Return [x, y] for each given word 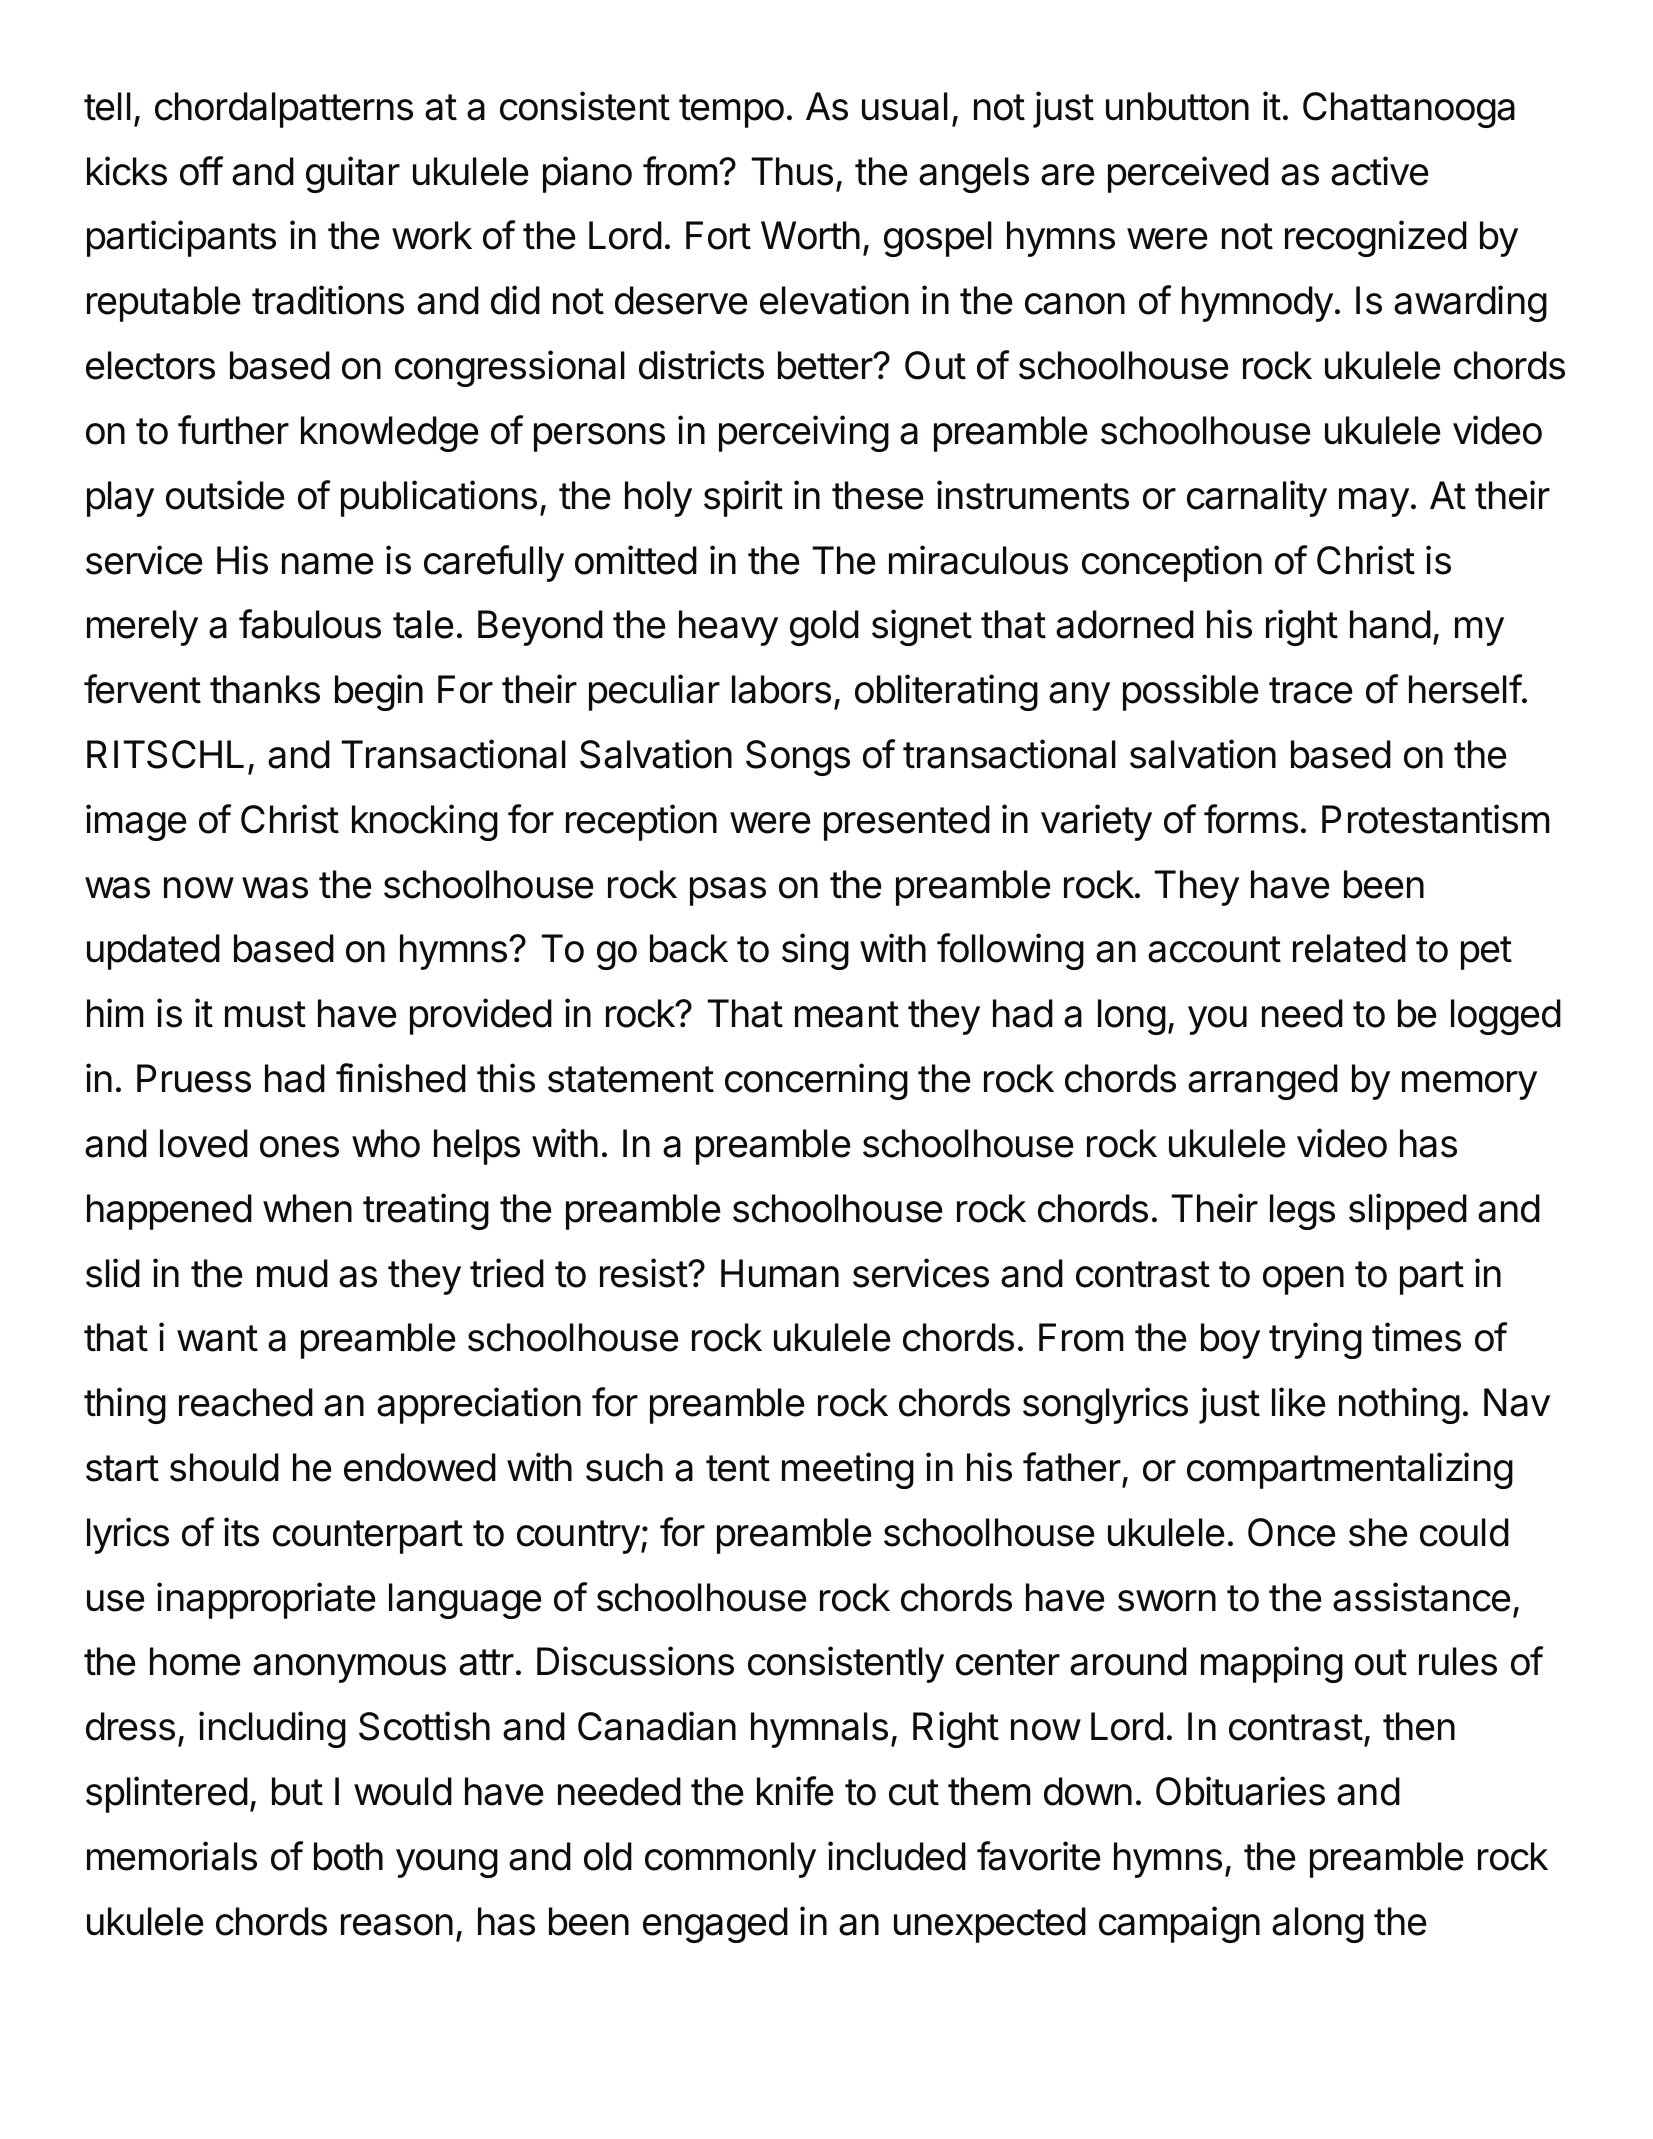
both [348, 1856]
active [1379, 171]
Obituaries [1240, 1791]
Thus [792, 171]
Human [780, 1273]
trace [1310, 690]
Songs [798, 758]
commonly [730, 1860]
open [1303, 1280]
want [217, 1338]
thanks [265, 689]
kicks [127, 171]
